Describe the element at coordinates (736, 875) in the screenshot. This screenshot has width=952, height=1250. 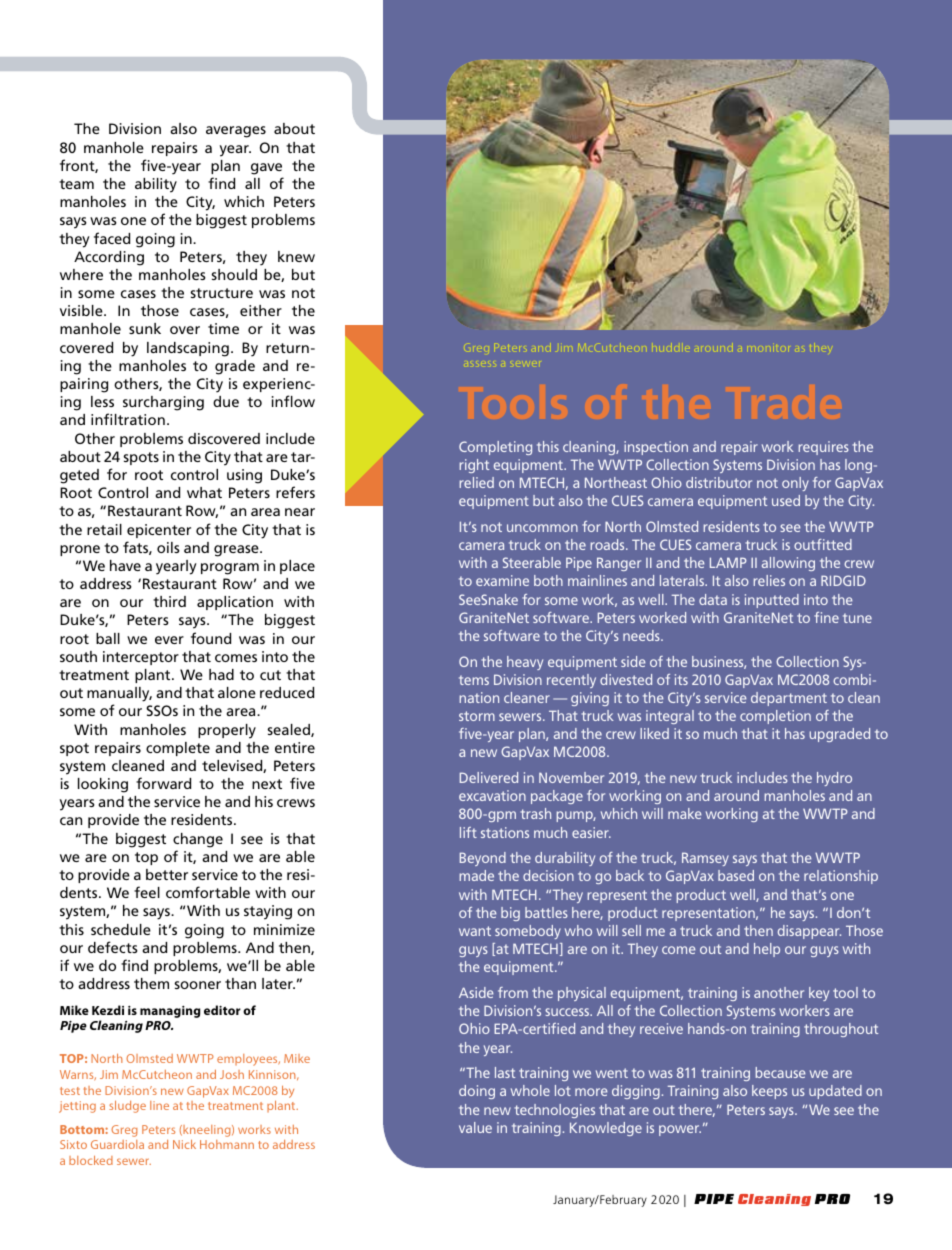
I see `based` at that location.
